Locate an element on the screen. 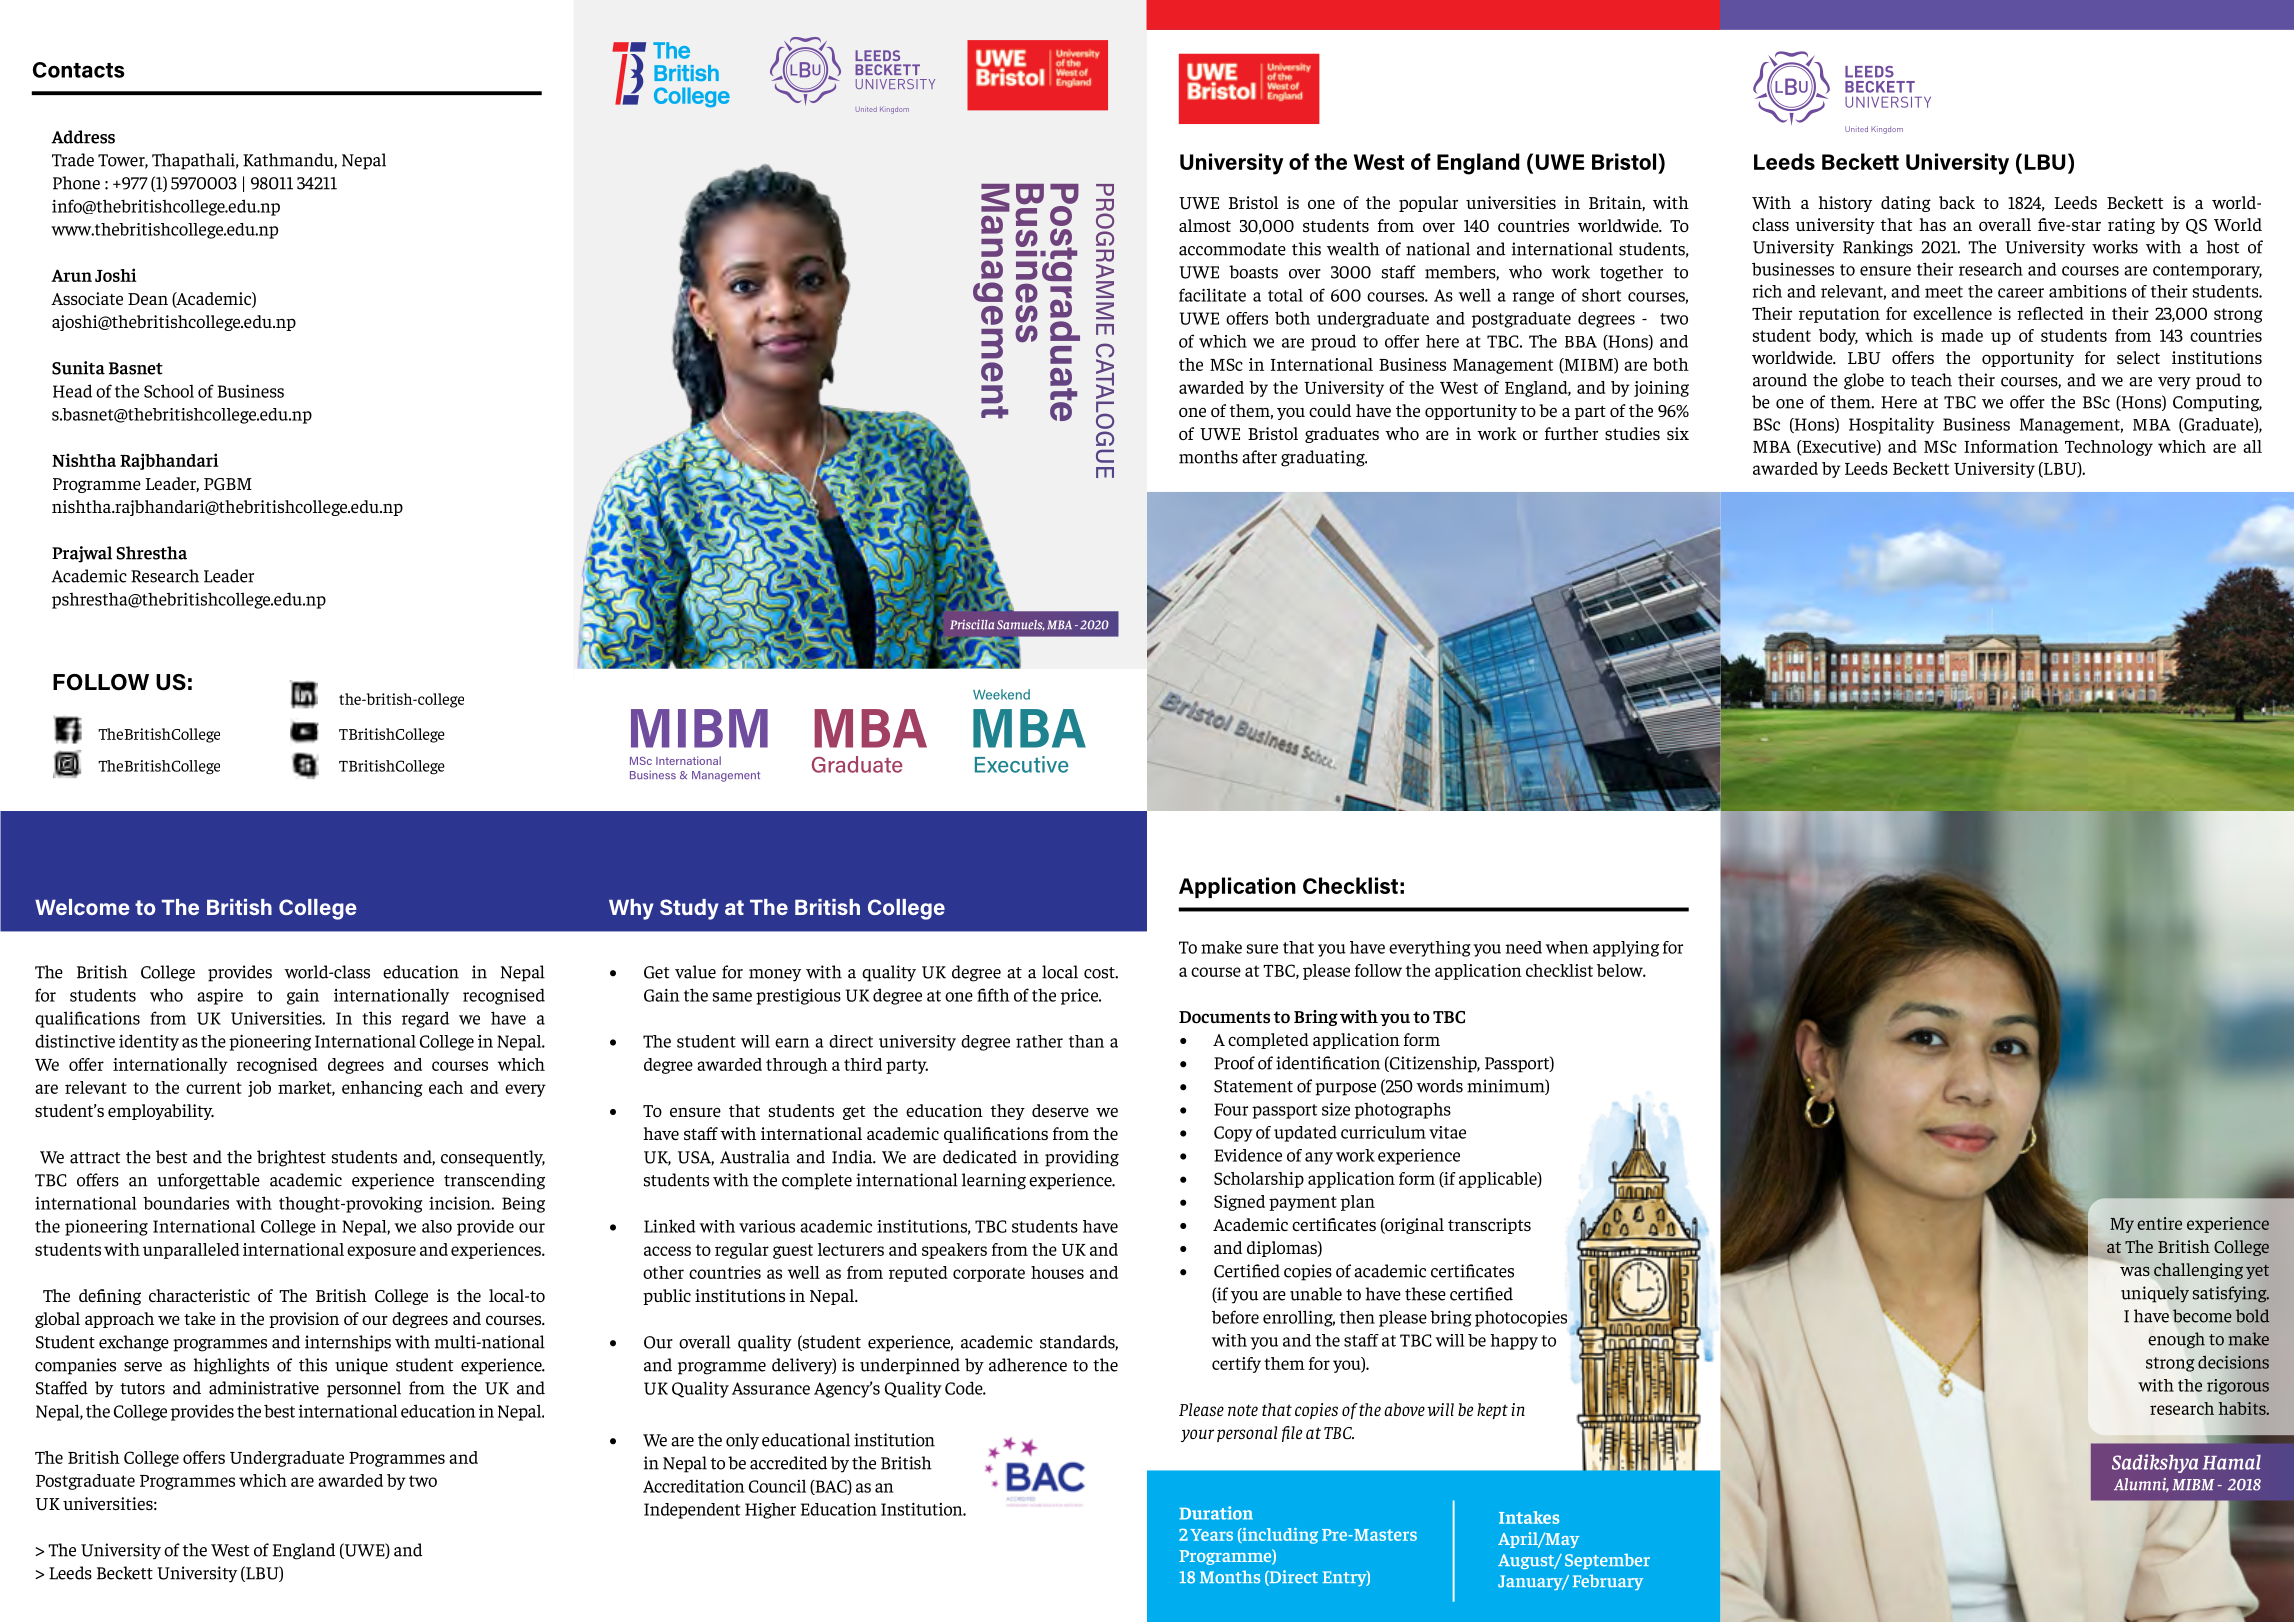 The width and height of the screenshot is (2294, 1622). Address is located at coordinates (83, 137).
